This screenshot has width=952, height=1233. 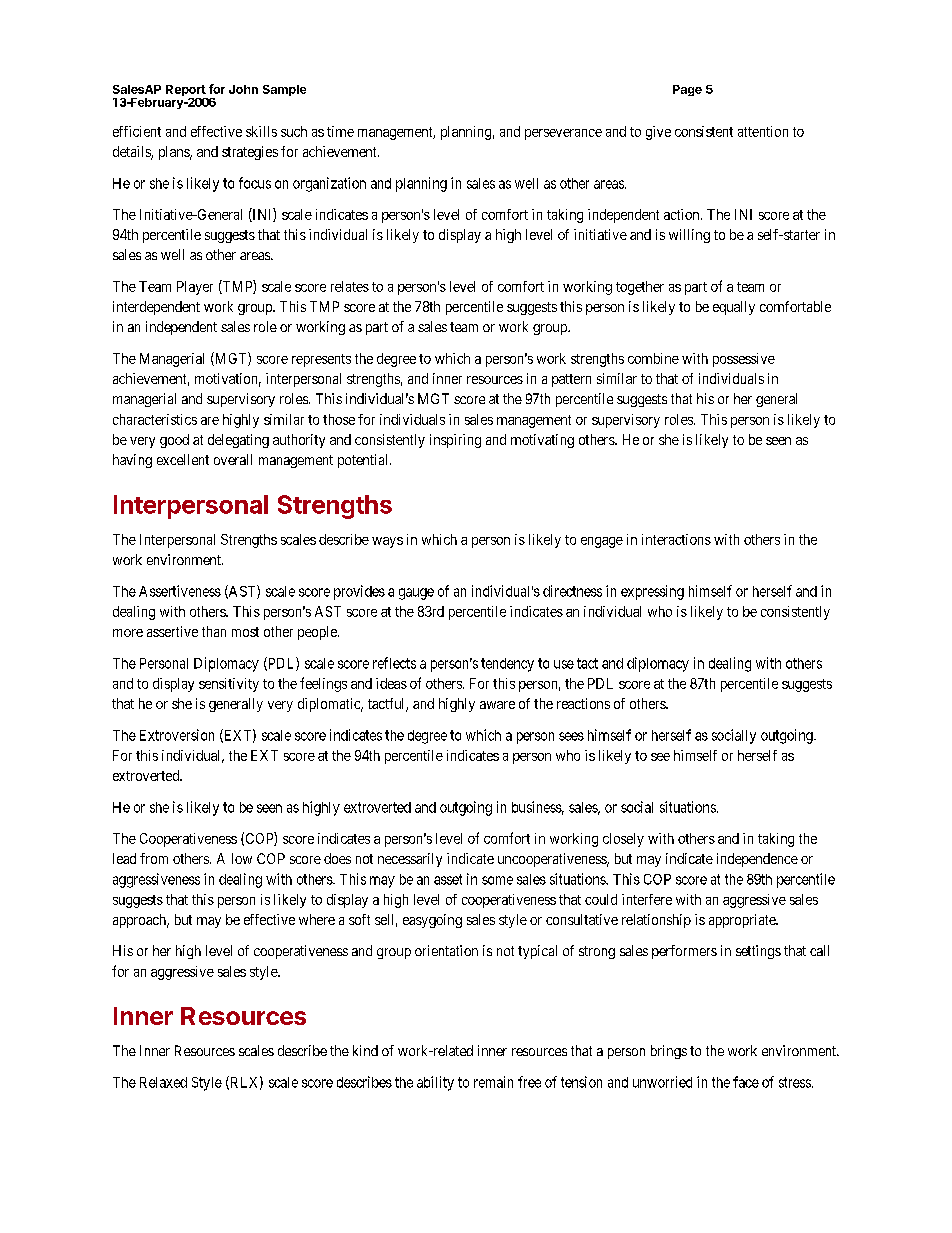 What do you see at coordinates (163, 1082) in the screenshot?
I see `Relaxed` at bounding box center [163, 1082].
